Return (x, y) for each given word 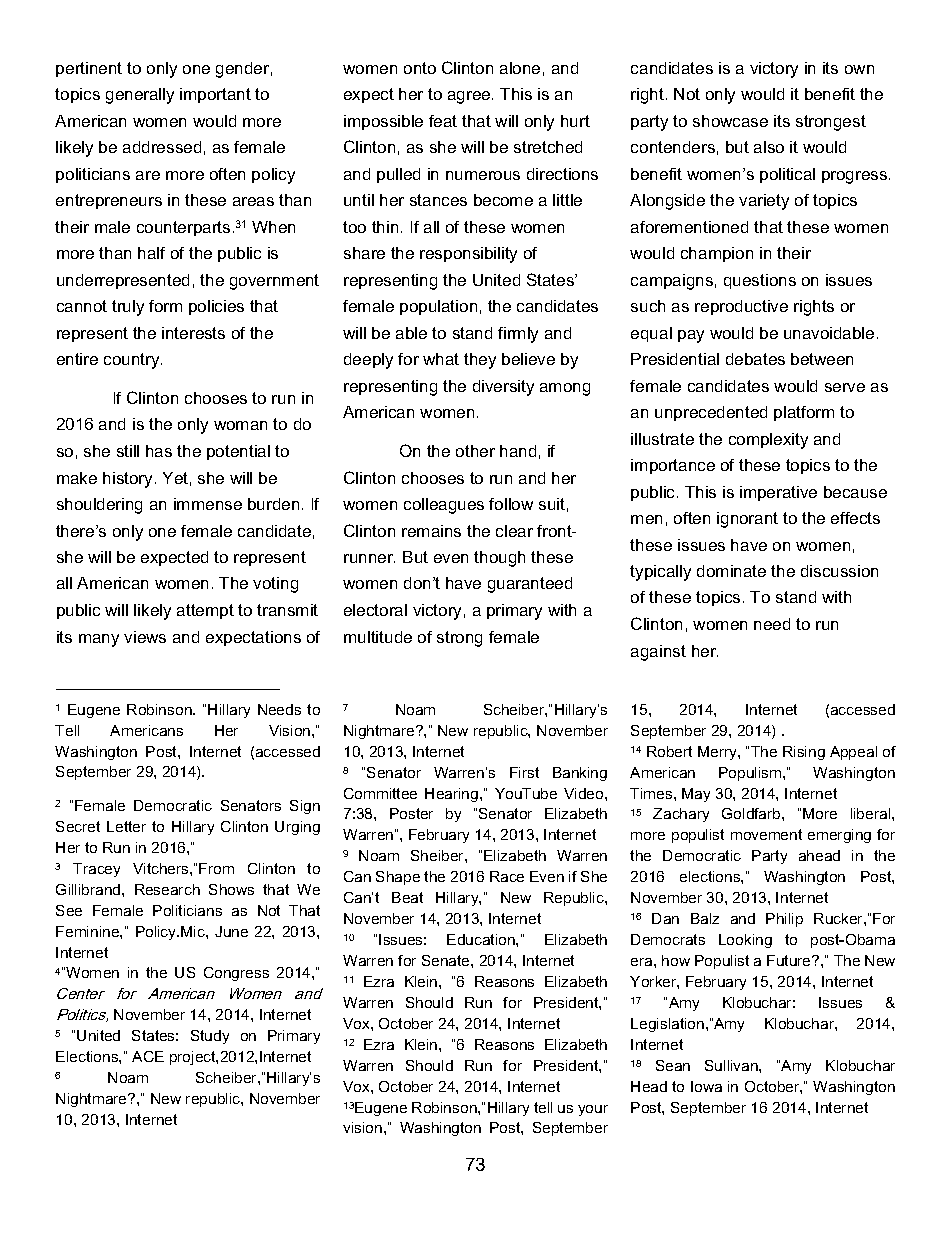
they (480, 361)
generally (140, 96)
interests (193, 333)
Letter (126, 826)
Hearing (453, 795)
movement (766, 834)
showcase (730, 121)
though (499, 559)
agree (470, 97)
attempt (205, 611)
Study (210, 1037)
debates (755, 359)
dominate (731, 571)
